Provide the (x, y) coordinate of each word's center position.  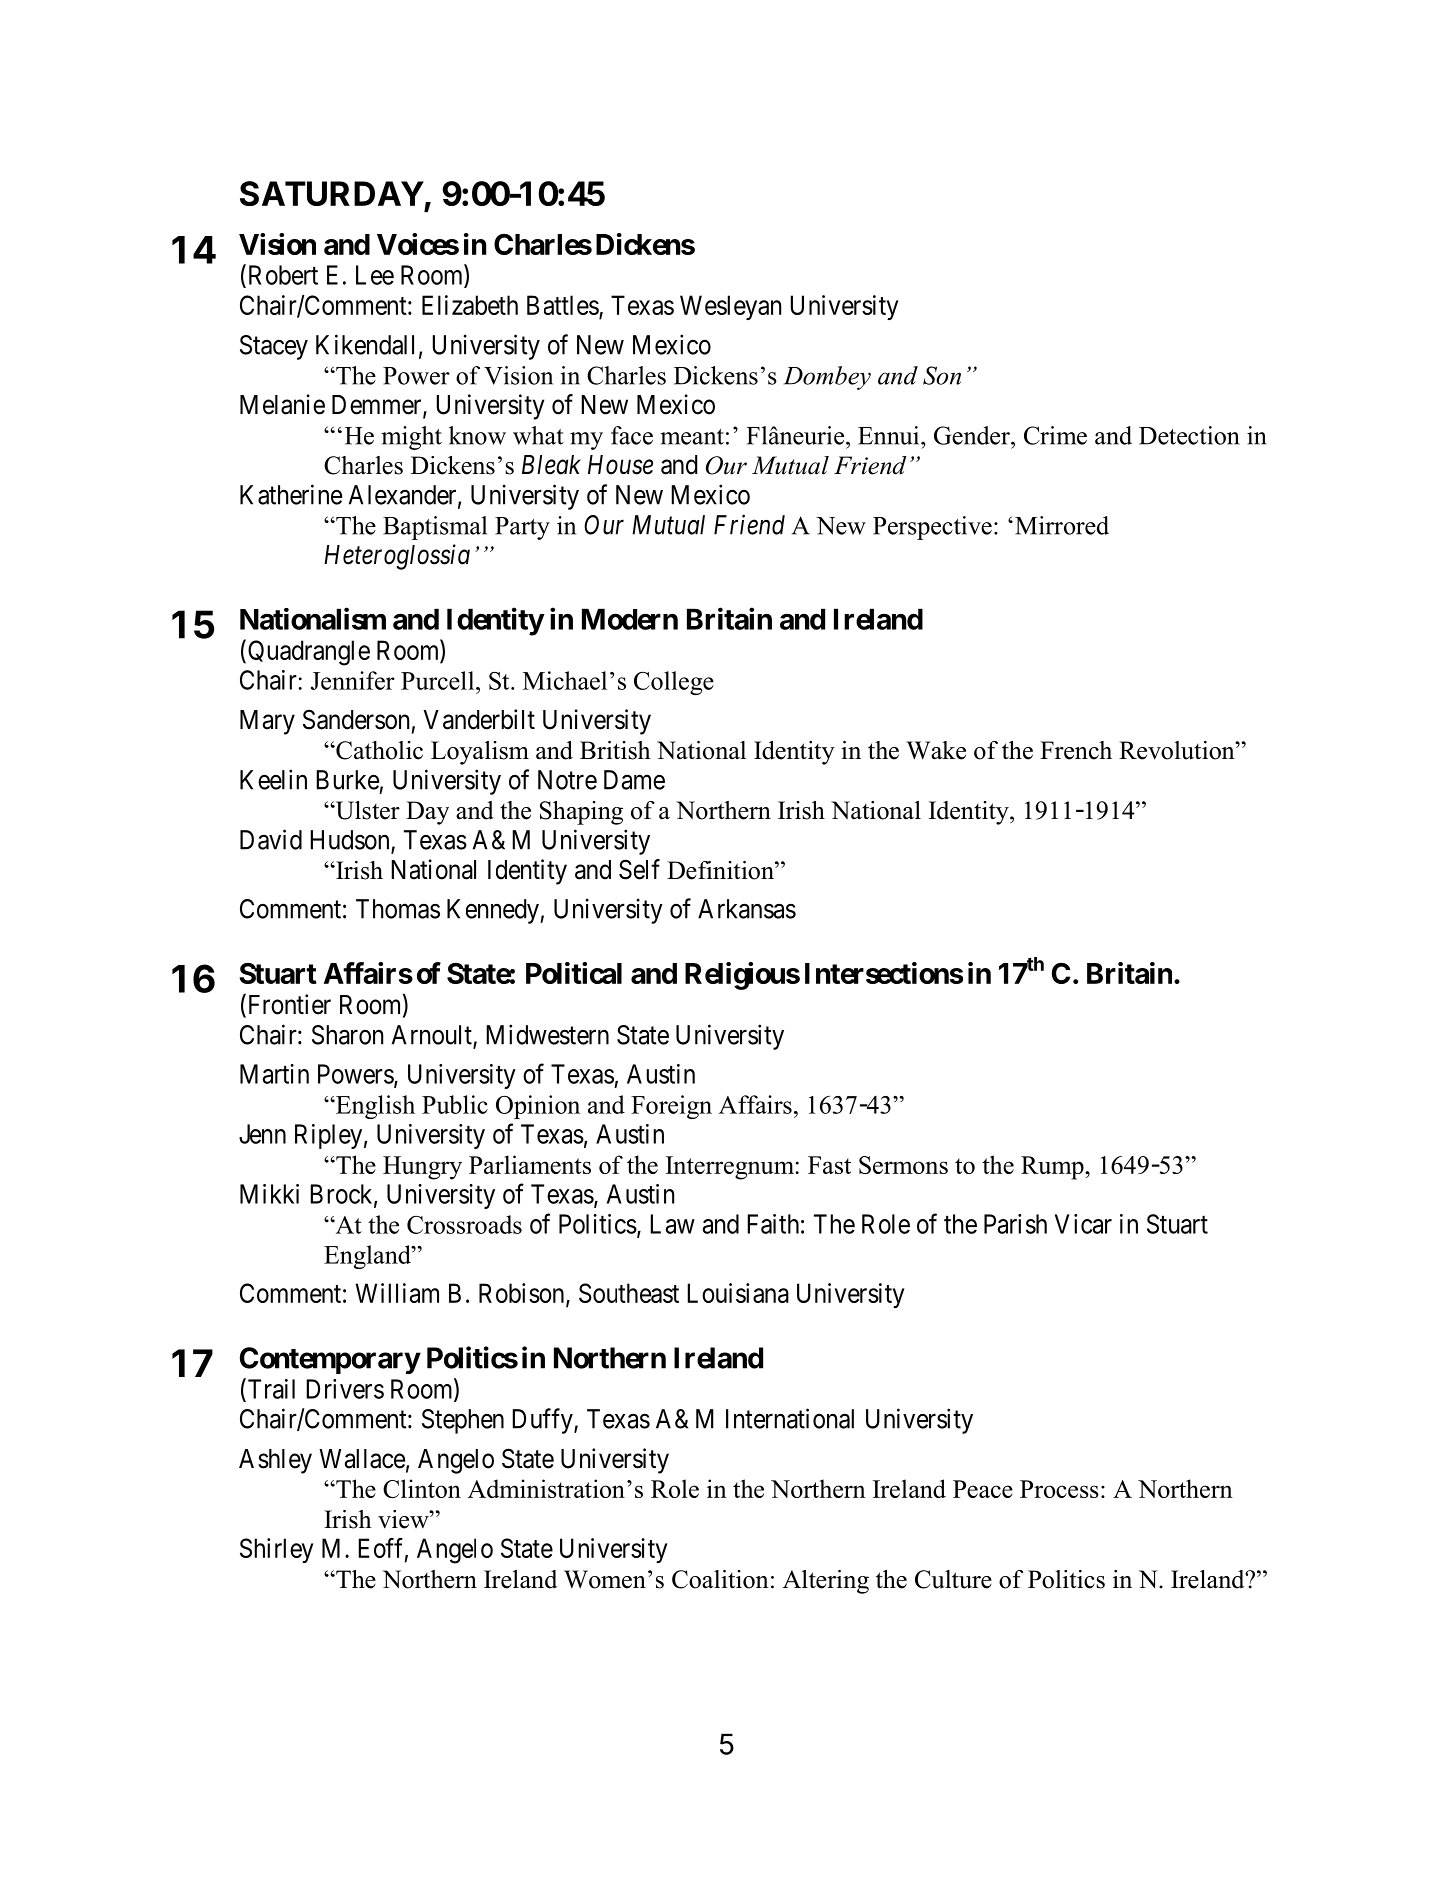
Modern (630, 619)
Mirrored (1062, 525)
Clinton (422, 1488)
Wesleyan (730, 307)
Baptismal (435, 528)
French (1076, 750)
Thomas (398, 909)
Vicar (1083, 1224)
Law (672, 1224)
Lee (375, 275)
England (368, 1257)
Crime (1055, 435)
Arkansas (747, 909)
